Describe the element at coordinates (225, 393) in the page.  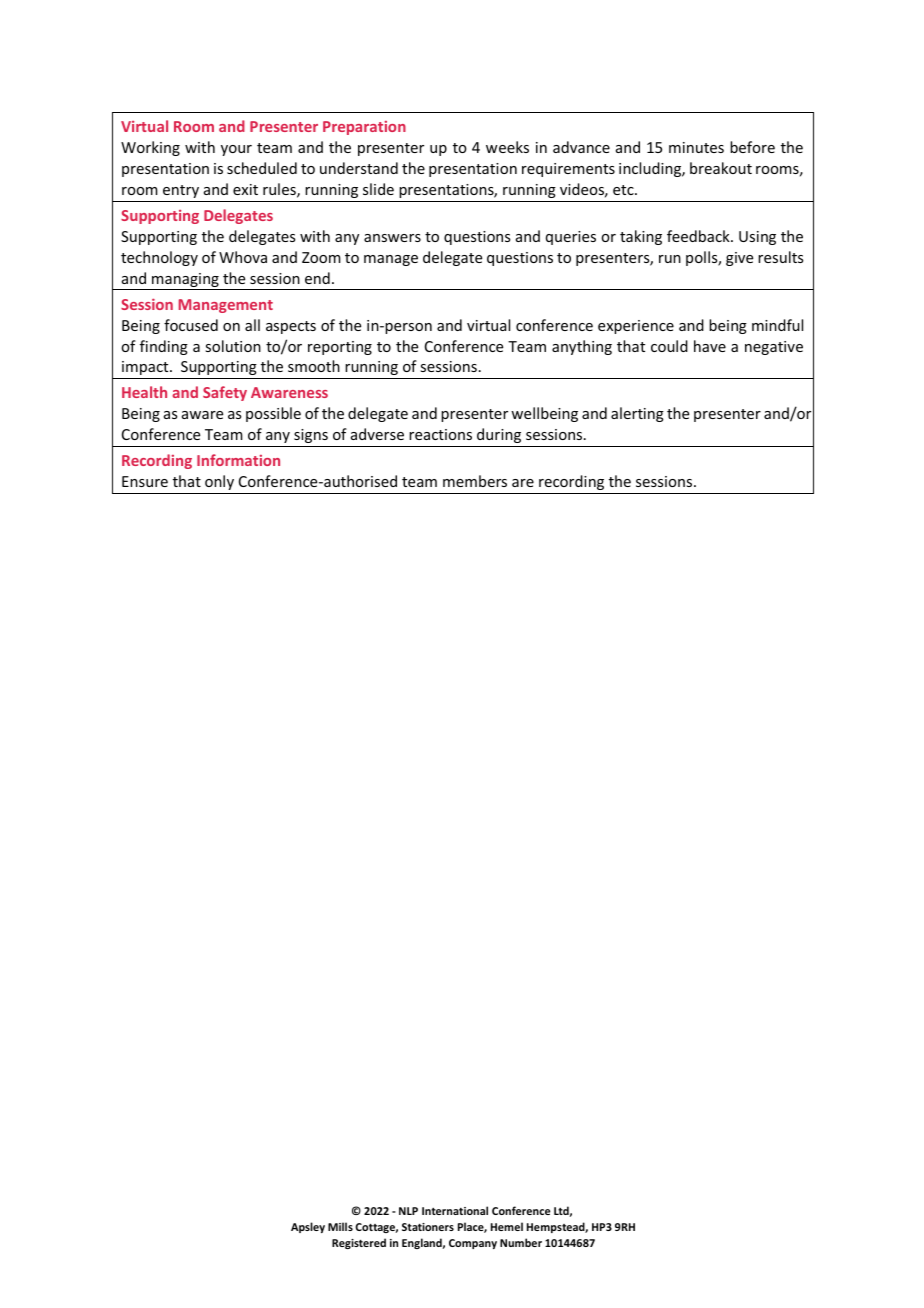
I see `Safety` at that location.
